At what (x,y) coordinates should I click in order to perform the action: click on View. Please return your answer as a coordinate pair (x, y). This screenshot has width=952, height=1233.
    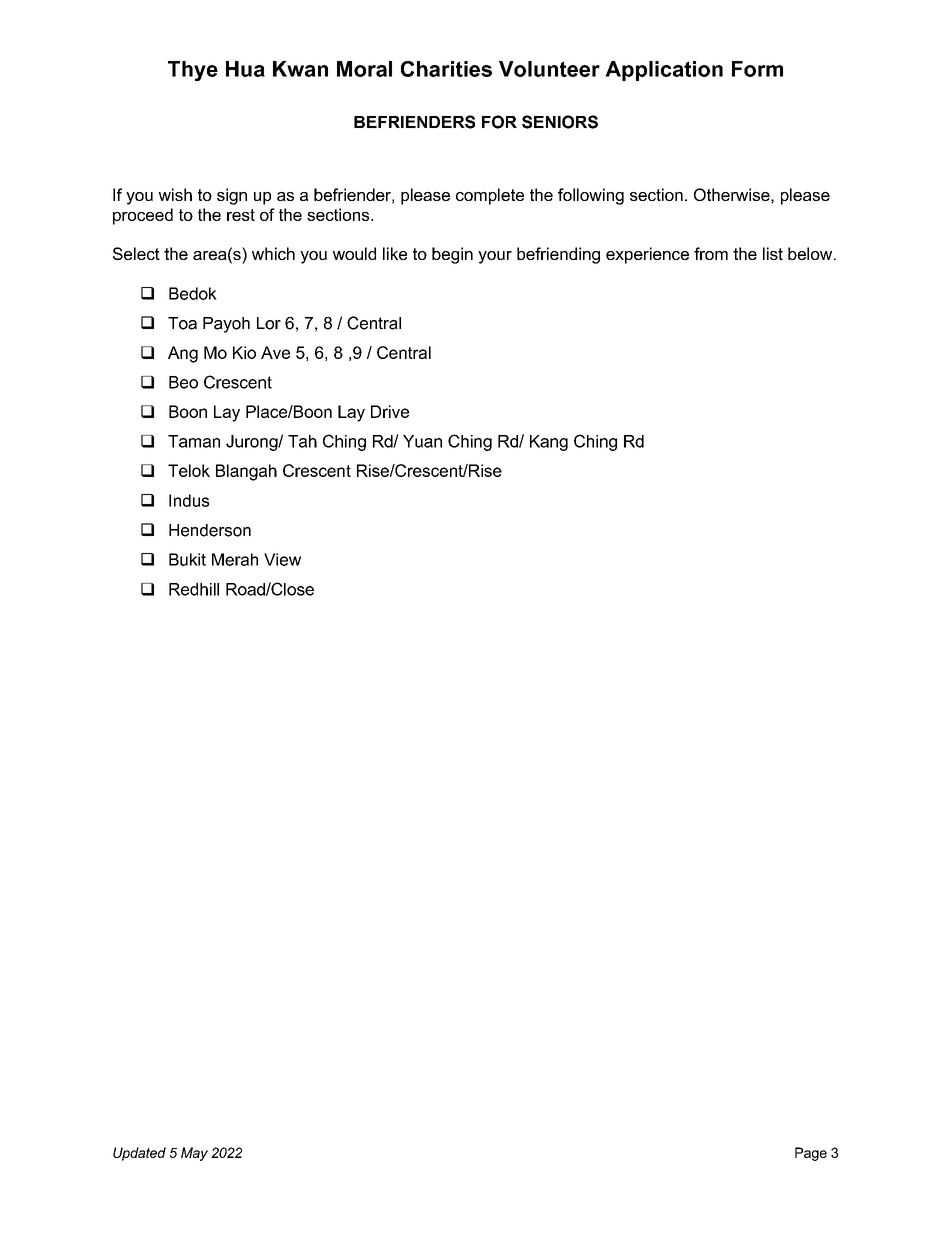
    Looking at the image, I should click on (282, 559).
